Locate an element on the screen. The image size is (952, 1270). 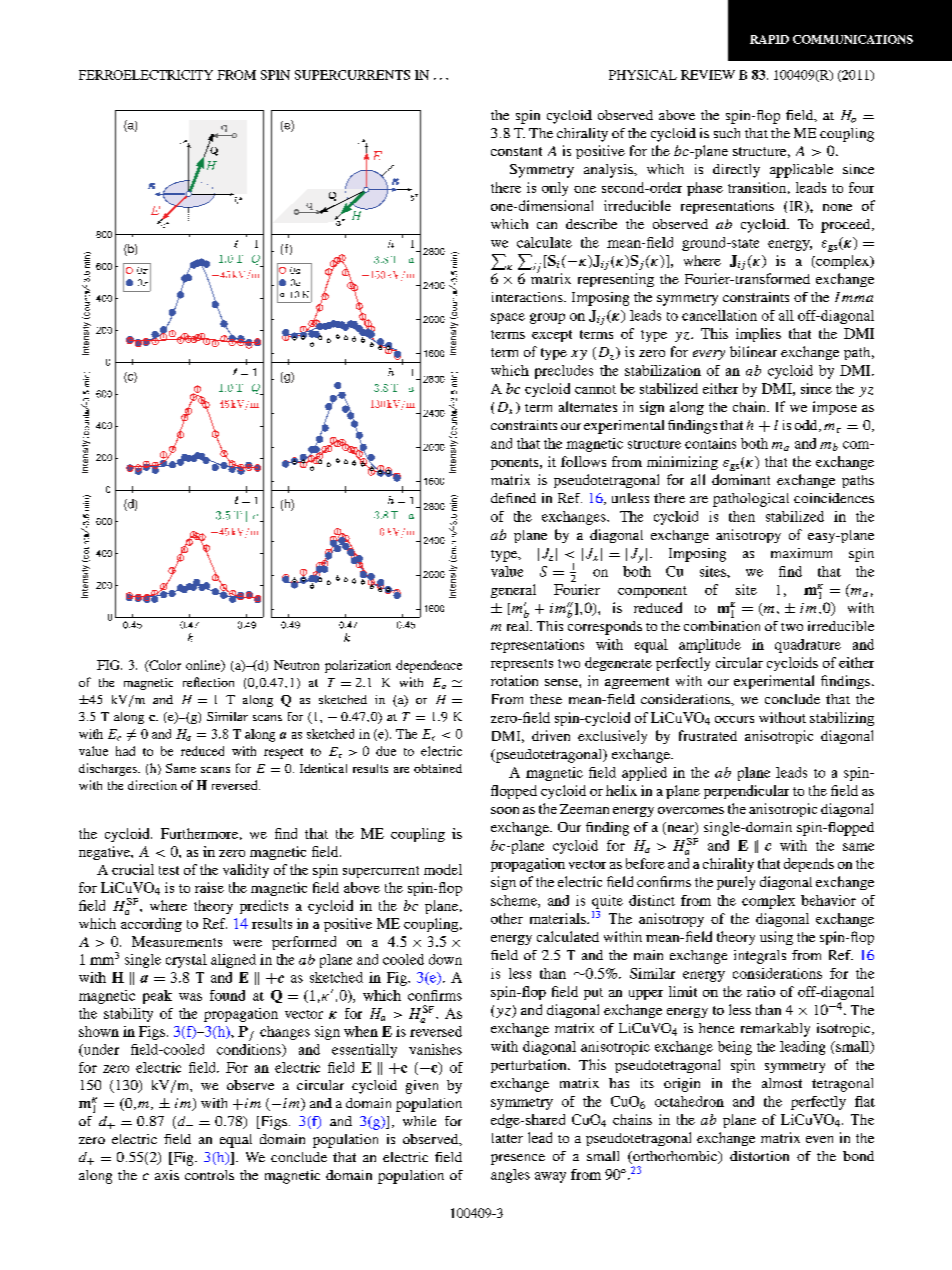
PHYSICAL is located at coordinates (643, 75).
